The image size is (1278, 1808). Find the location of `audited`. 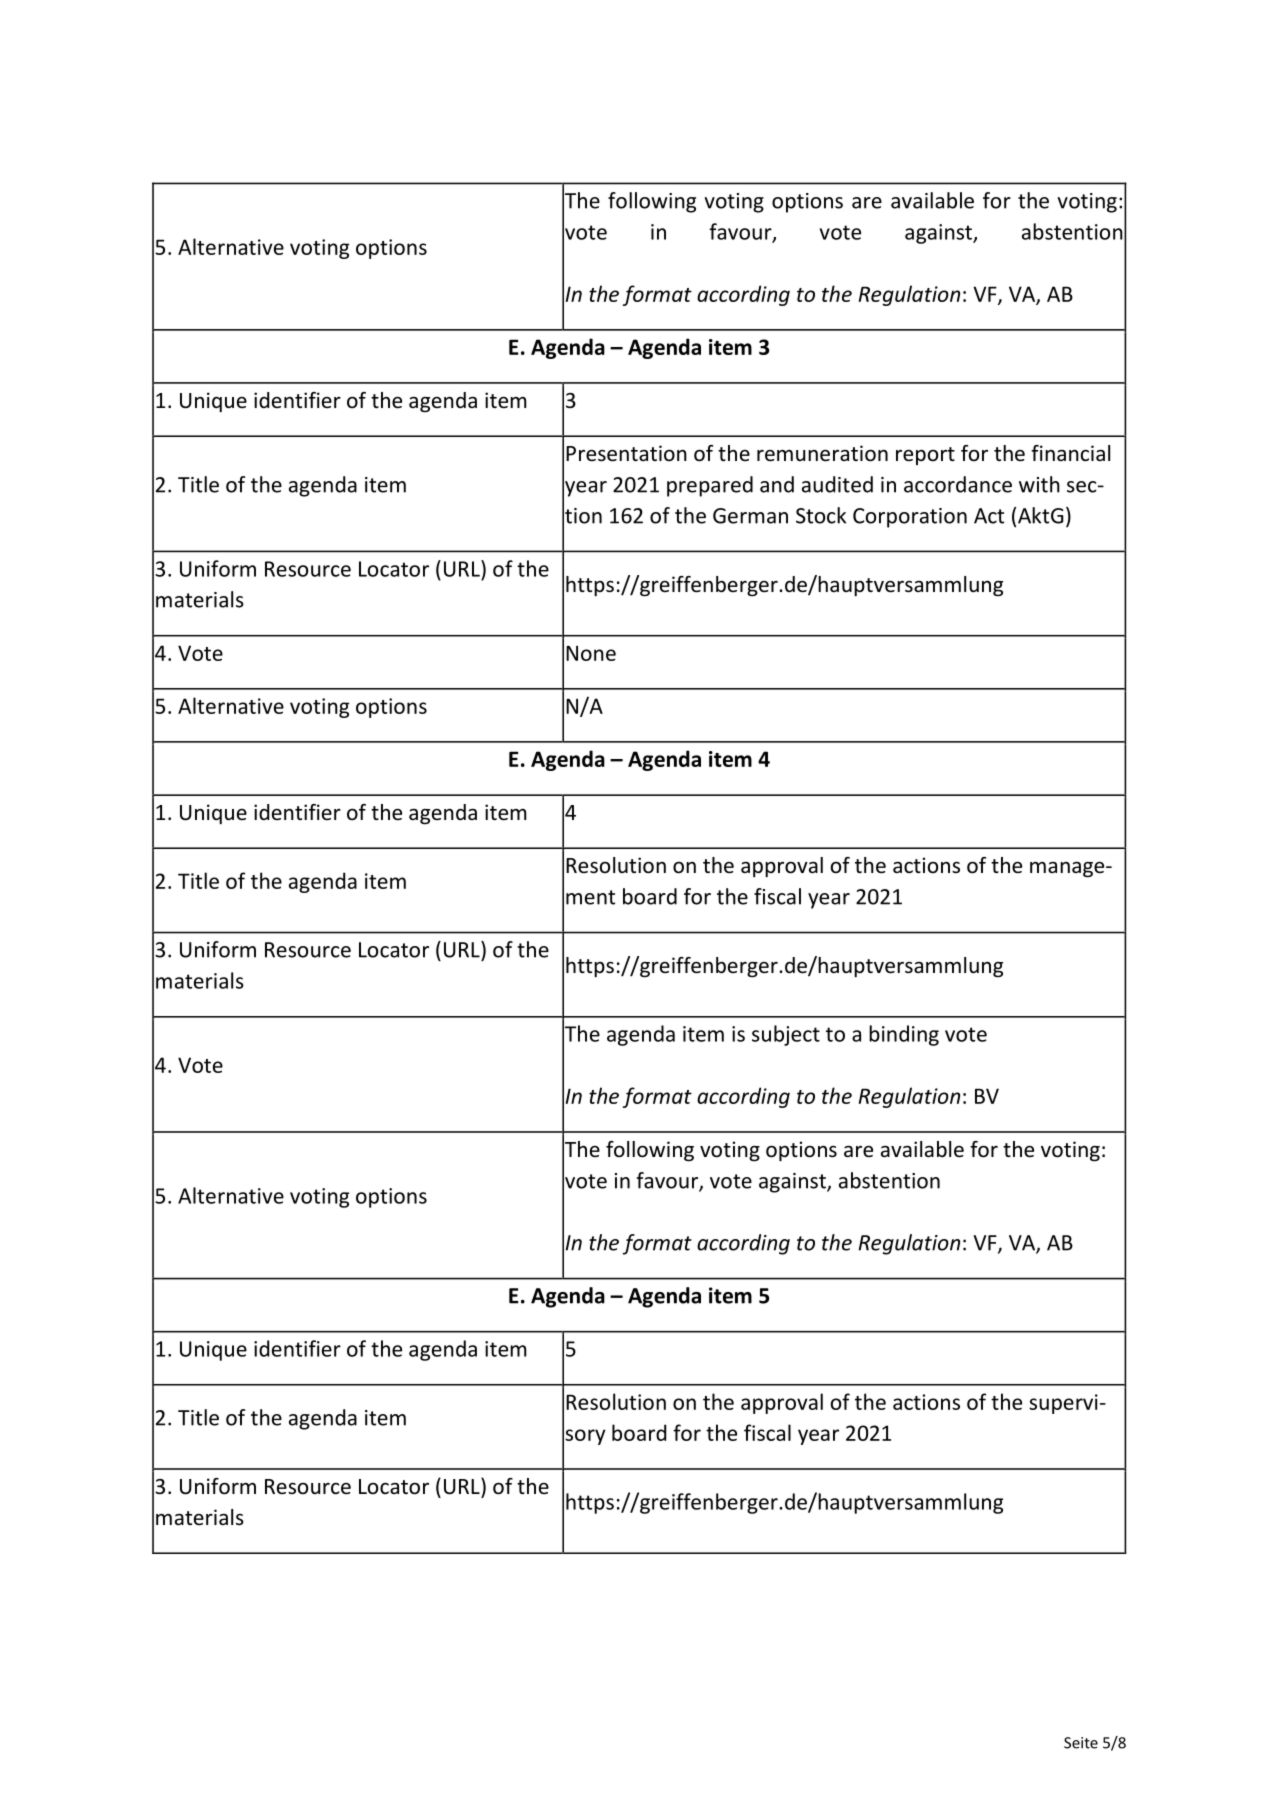

audited is located at coordinates (837, 484).
